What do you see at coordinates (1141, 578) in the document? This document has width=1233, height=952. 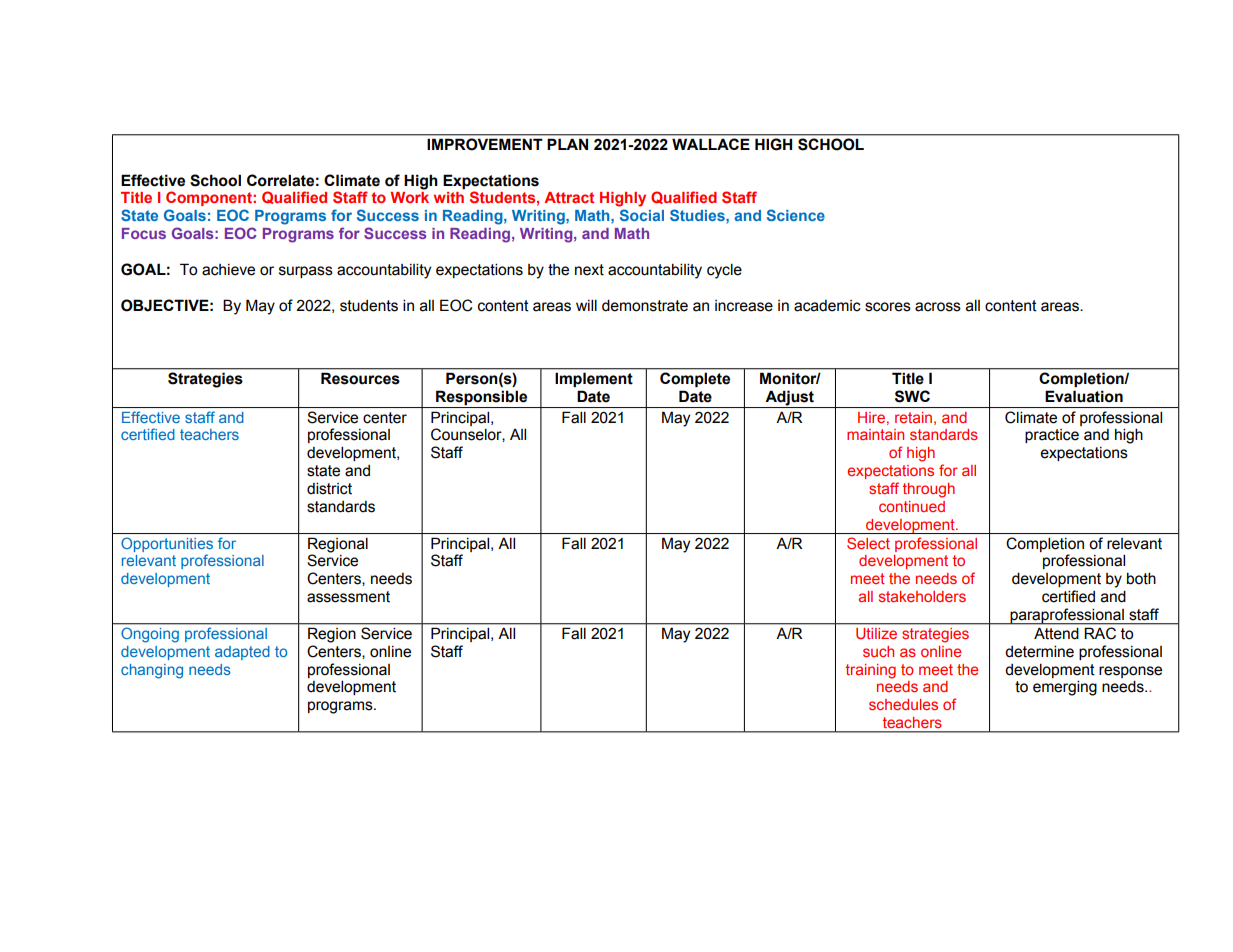 I see `both` at bounding box center [1141, 578].
